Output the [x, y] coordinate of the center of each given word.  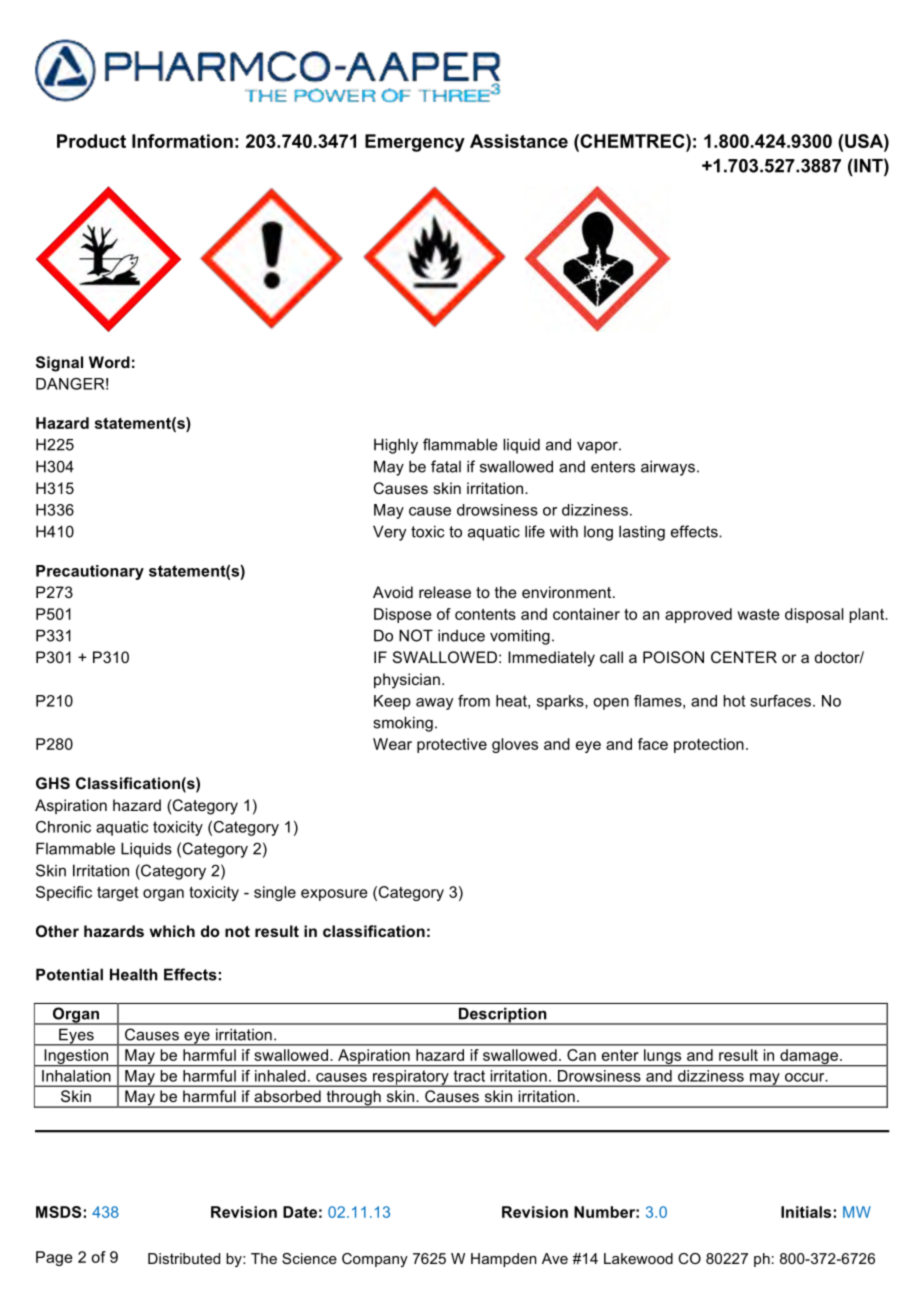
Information [182, 141]
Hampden [504, 1260]
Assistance [519, 141]
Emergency [415, 143]
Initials [806, 1212]
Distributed [184, 1258]
